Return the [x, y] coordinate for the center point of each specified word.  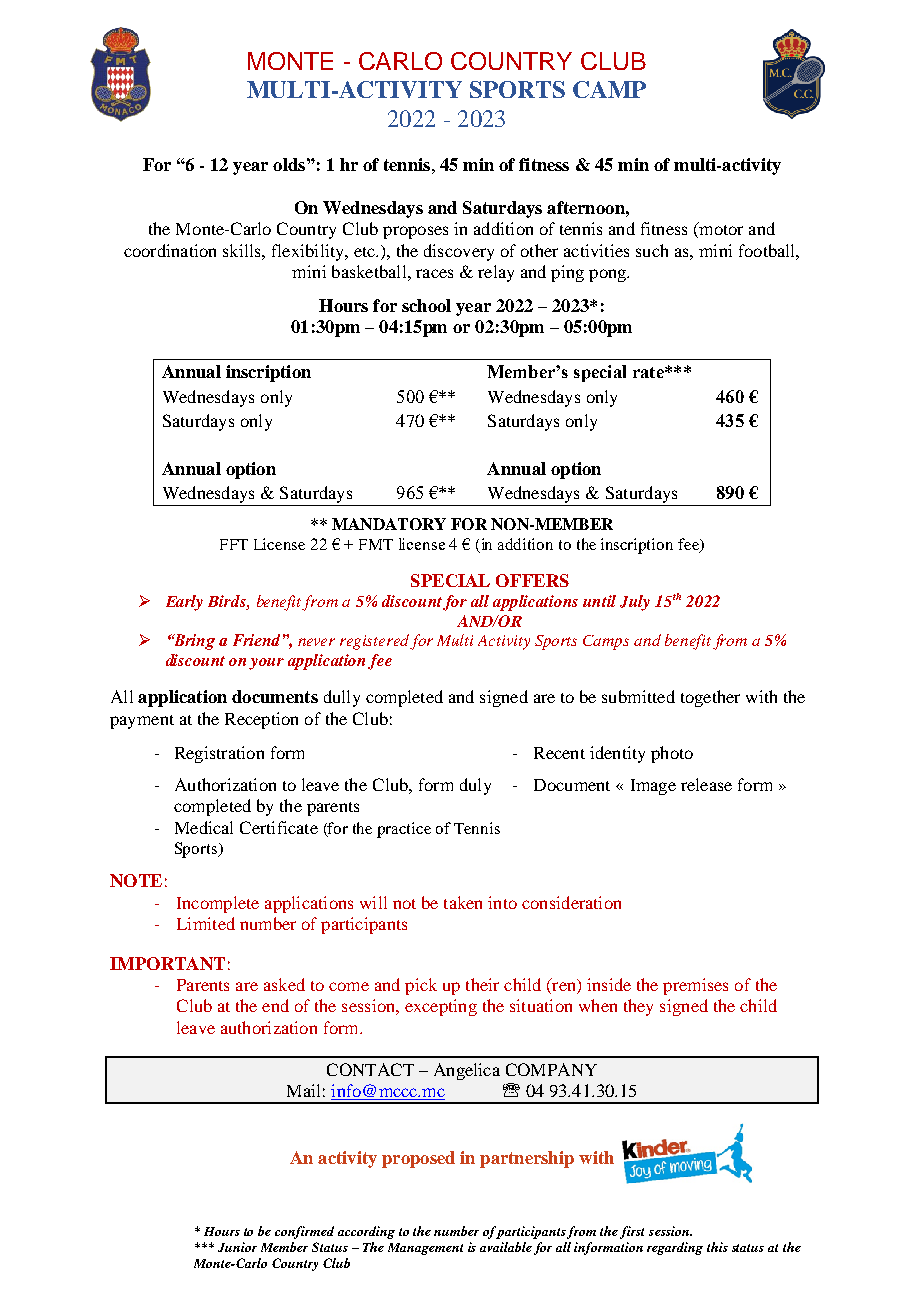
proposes [415, 232]
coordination [170, 250]
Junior [237, 1247]
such [652, 250]
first [632, 1232]
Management [425, 1249]
